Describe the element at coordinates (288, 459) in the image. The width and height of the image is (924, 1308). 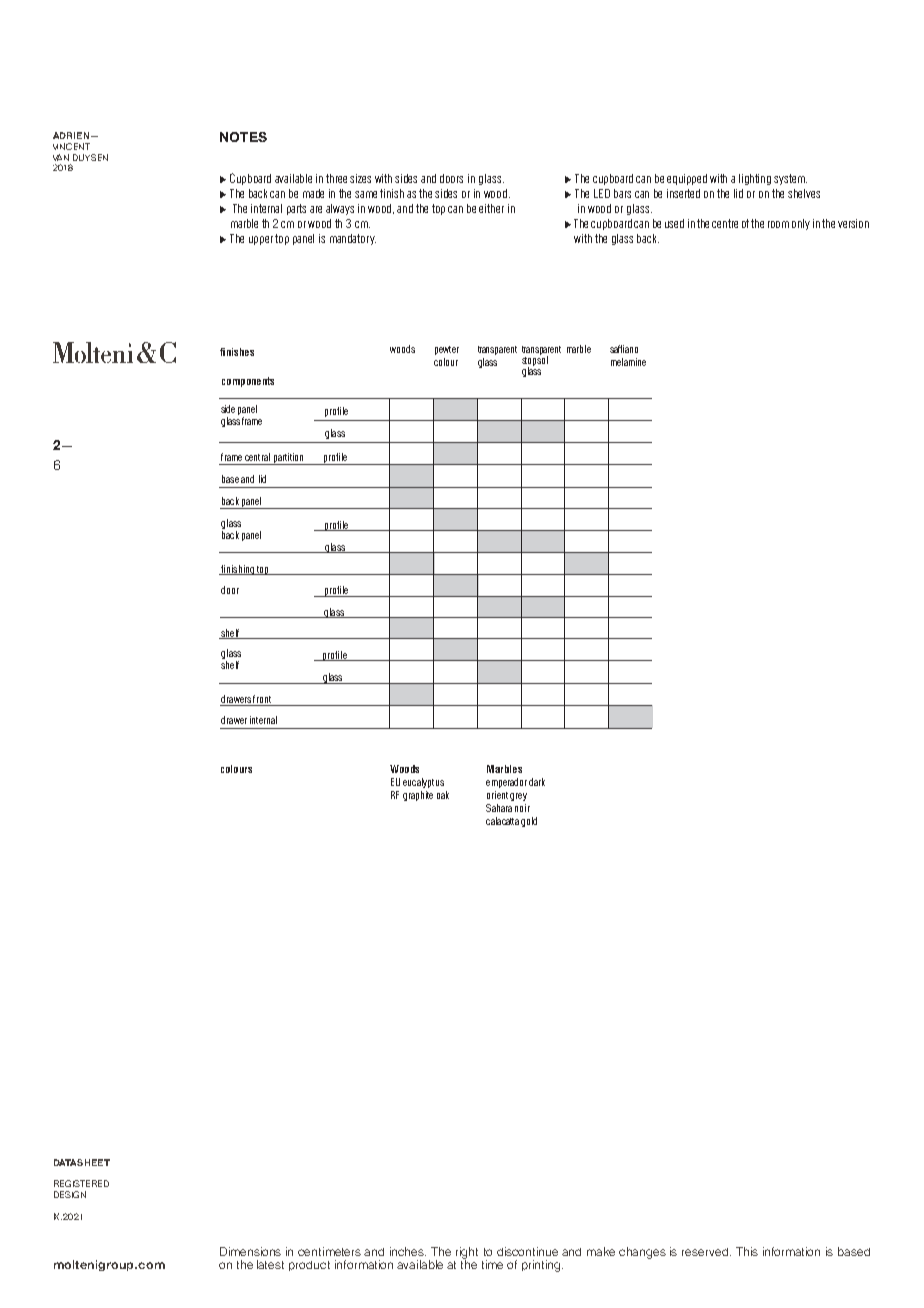
I see `partition` at that location.
